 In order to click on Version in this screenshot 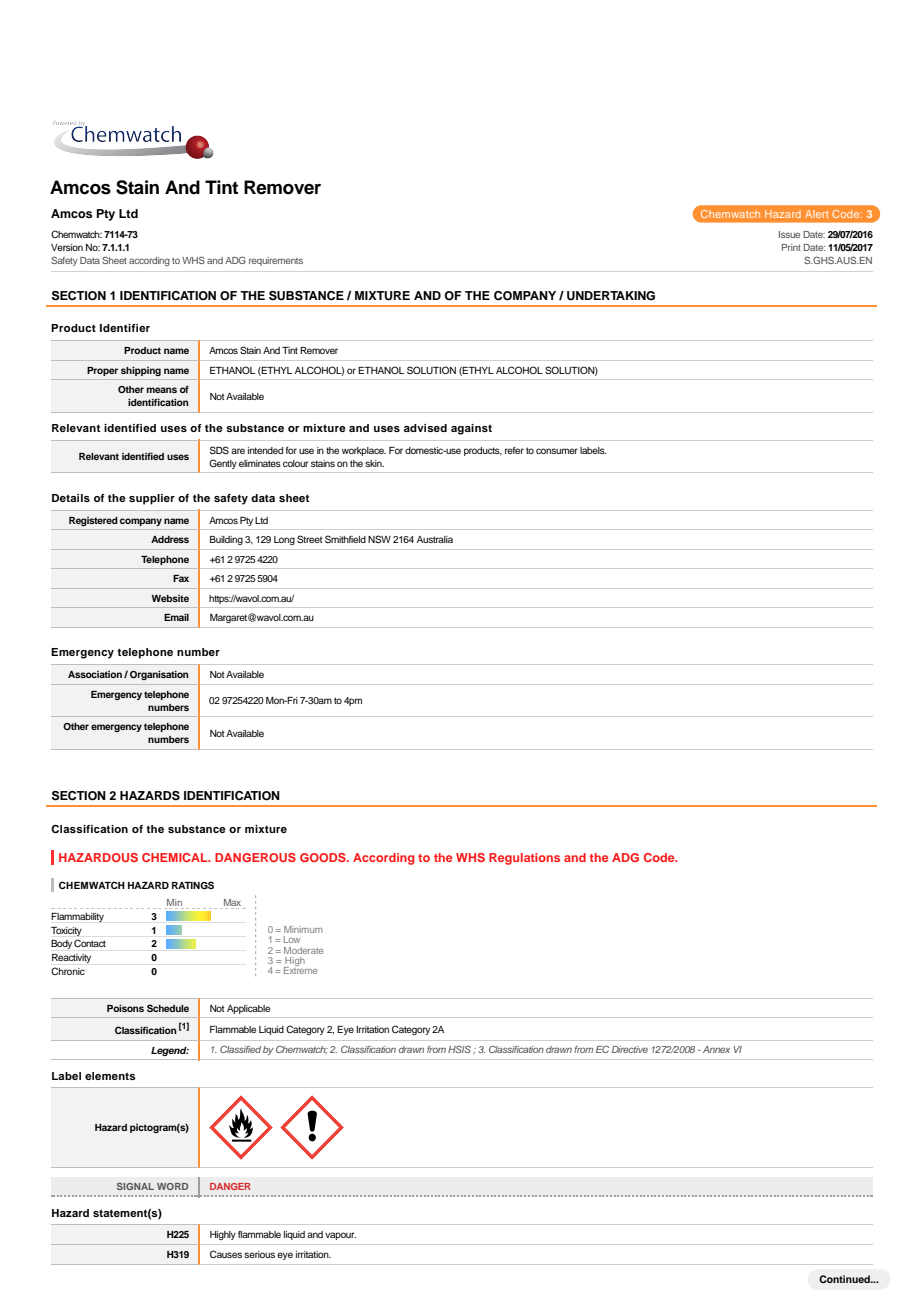, I will do `click(67, 247)`.
